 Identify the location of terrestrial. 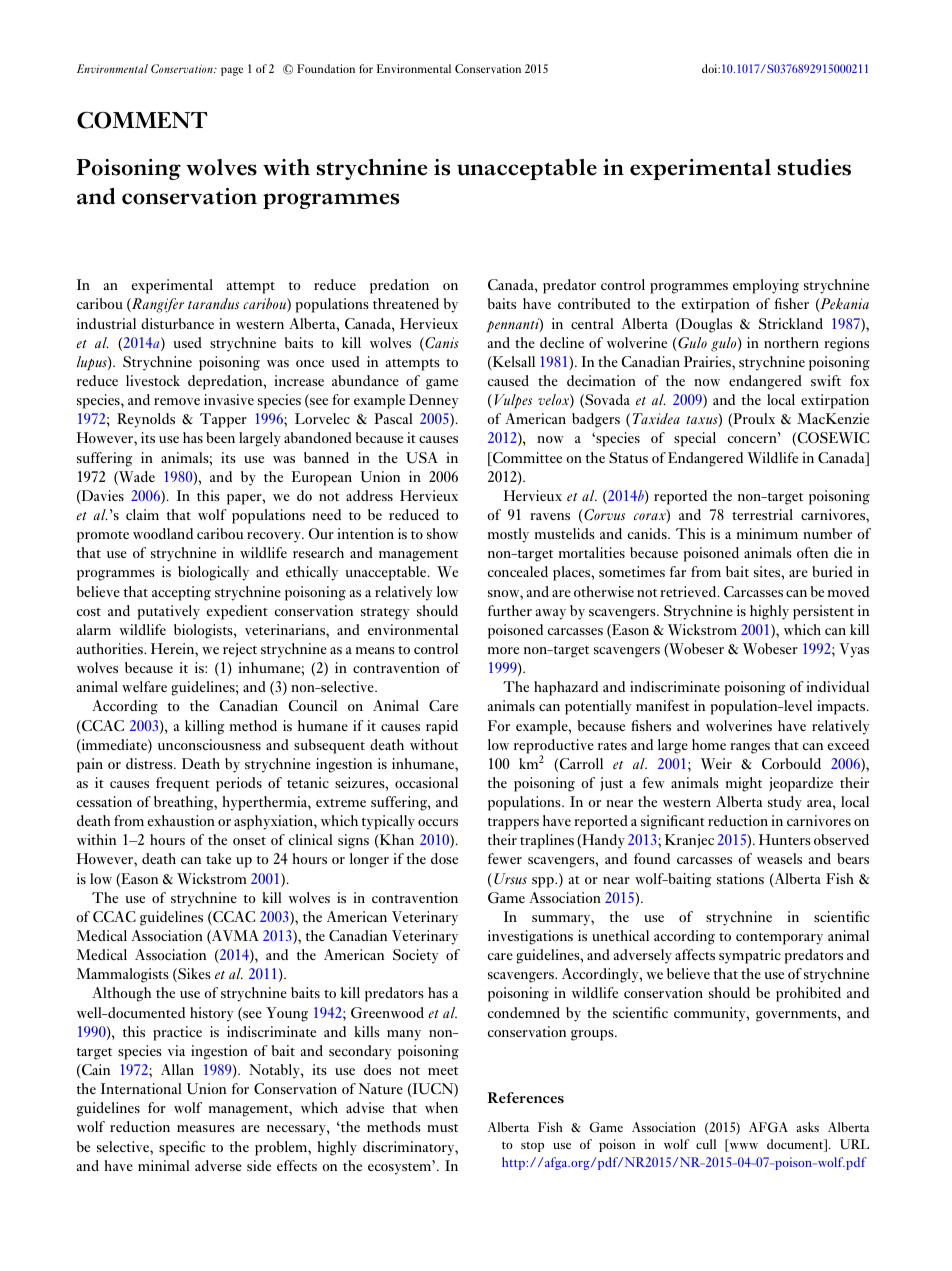
(762, 514).
